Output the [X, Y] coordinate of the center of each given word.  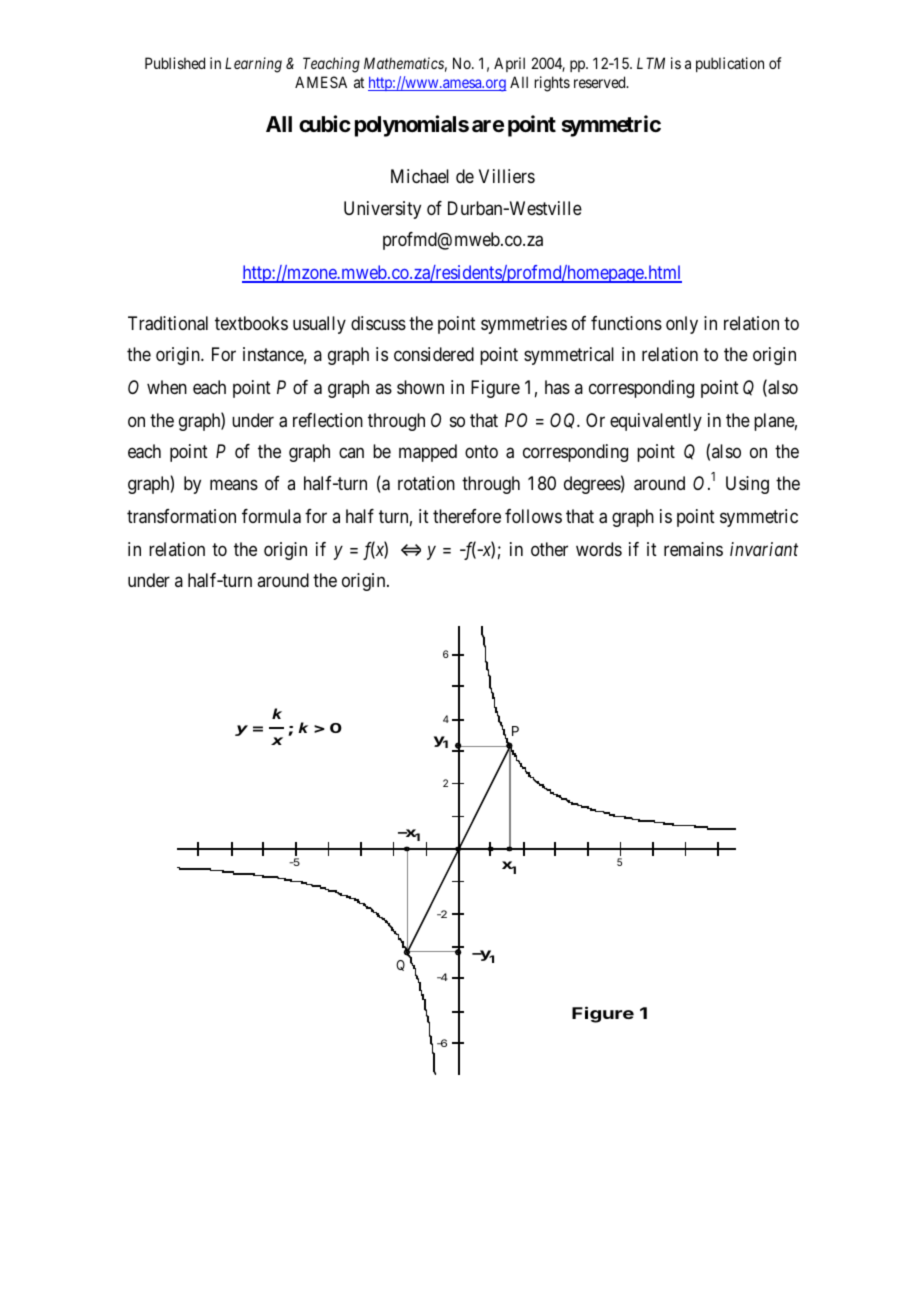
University [382, 210]
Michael [420, 176]
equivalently [656, 422]
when [167, 387]
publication [730, 64]
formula [271, 516]
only [682, 325]
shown [420, 387]
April [509, 64]
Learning [253, 65]
